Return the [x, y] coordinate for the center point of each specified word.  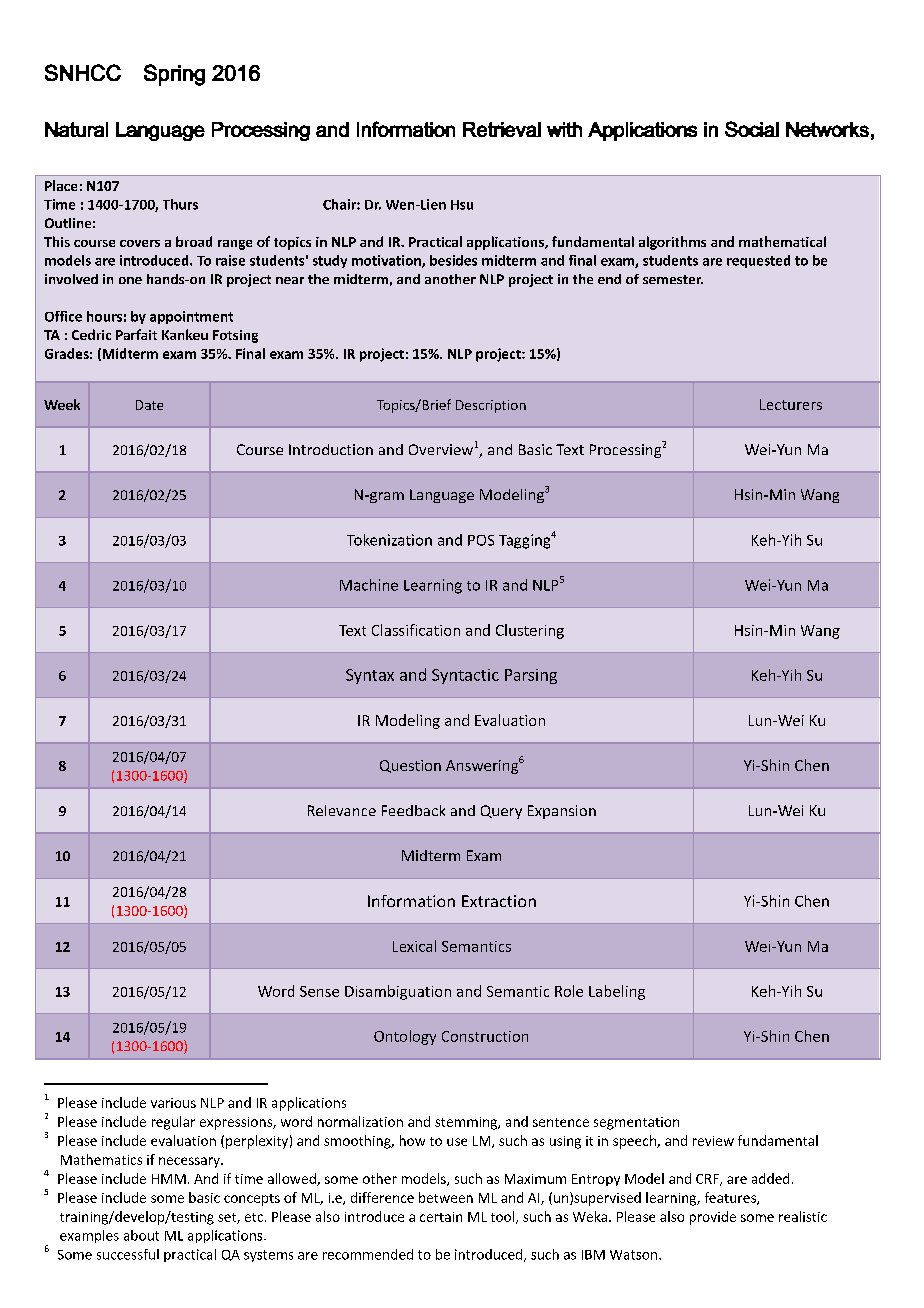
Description [491, 406]
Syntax [370, 676]
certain [441, 1217]
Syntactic [465, 676]
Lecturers [791, 404]
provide [713, 1218]
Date [149, 405]
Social [752, 129]
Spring [174, 75]
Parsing [531, 676]
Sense [319, 991]
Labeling [617, 992]
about [141, 1235]
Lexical [414, 946]
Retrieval [502, 129]
